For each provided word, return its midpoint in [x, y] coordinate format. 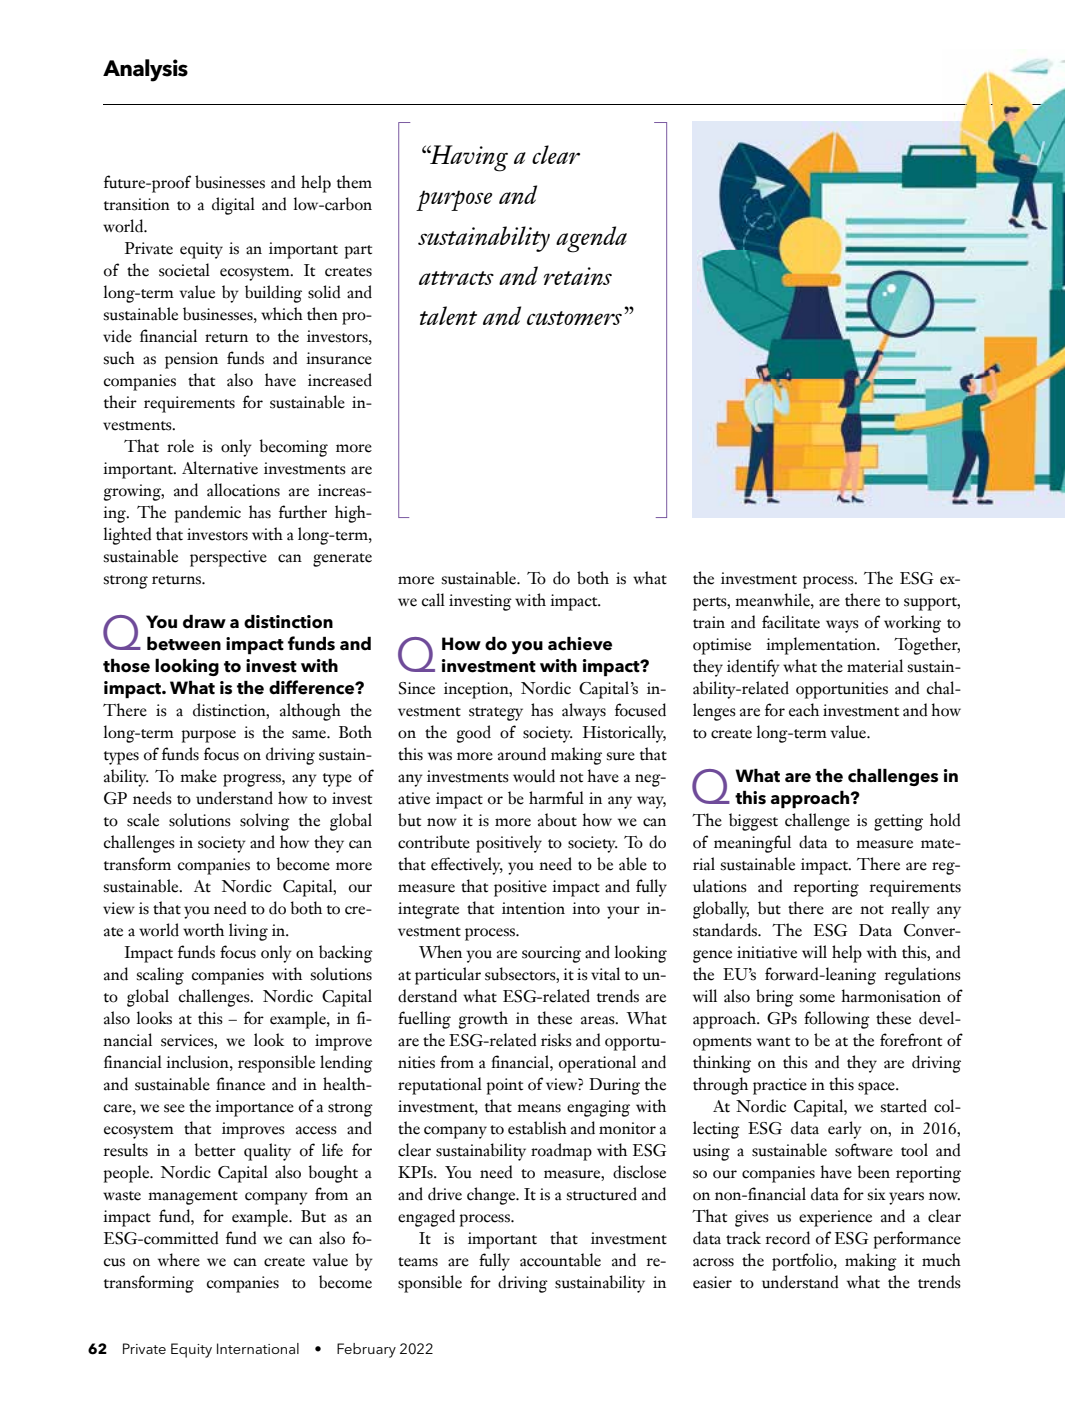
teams [418, 1262]
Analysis [145, 70]
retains [578, 276]
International [258, 1348]
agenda [591, 239]
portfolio [803, 1262]
